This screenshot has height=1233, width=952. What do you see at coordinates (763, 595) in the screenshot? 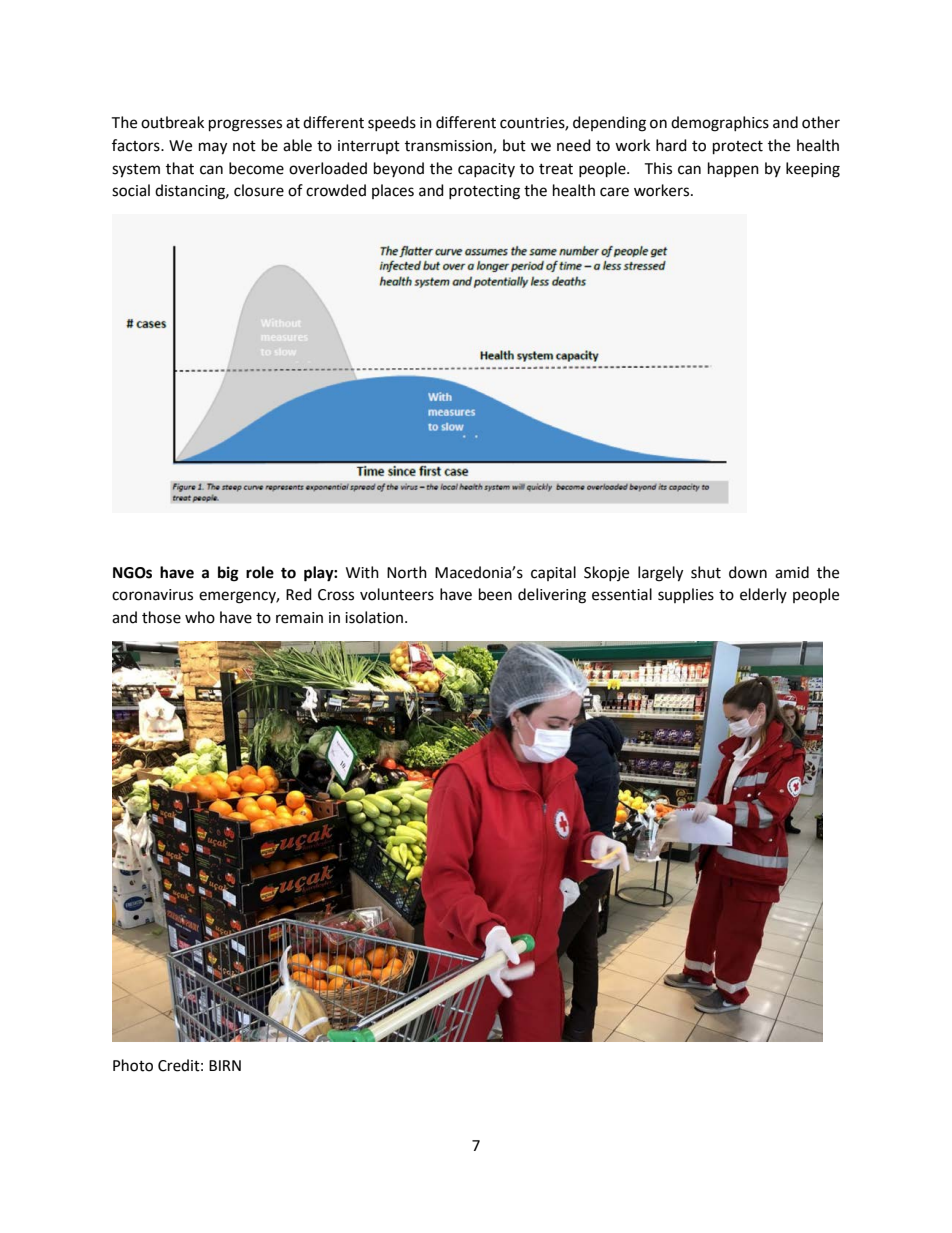
I see `elderly` at bounding box center [763, 595].
